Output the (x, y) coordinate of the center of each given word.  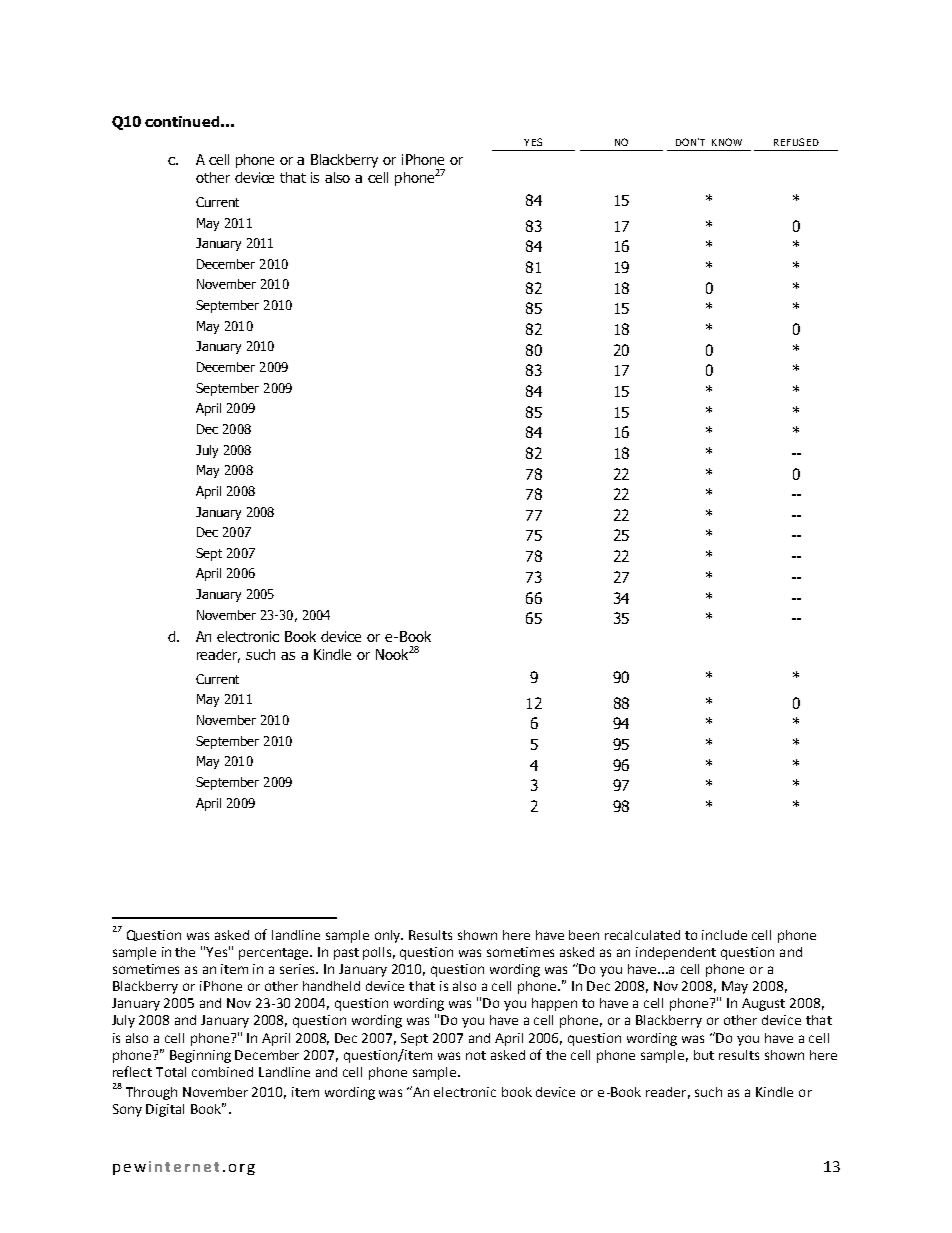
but (704, 1055)
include (724, 935)
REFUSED (796, 142)
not (476, 1055)
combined (222, 1072)
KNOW (727, 142)
